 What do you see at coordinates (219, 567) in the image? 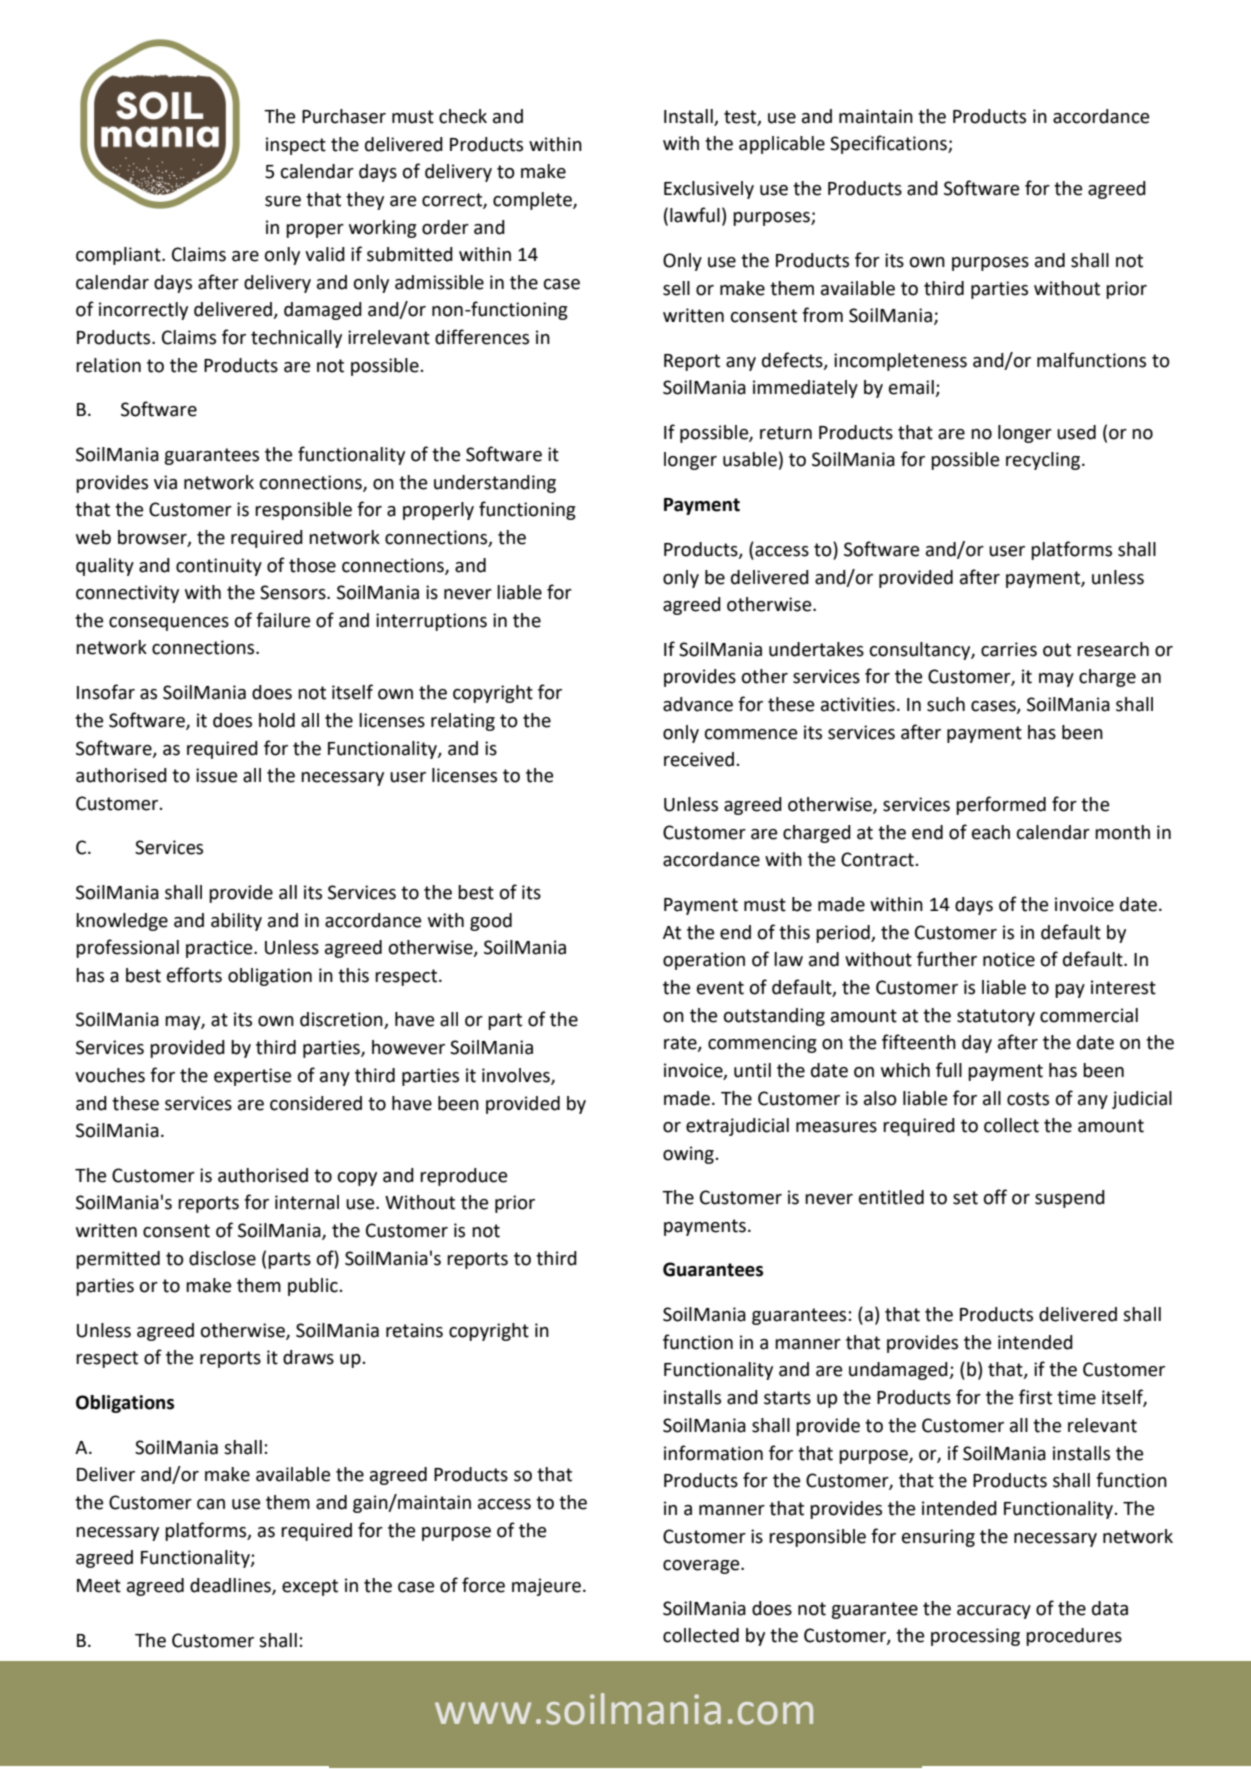
I see `continuity` at bounding box center [219, 567].
